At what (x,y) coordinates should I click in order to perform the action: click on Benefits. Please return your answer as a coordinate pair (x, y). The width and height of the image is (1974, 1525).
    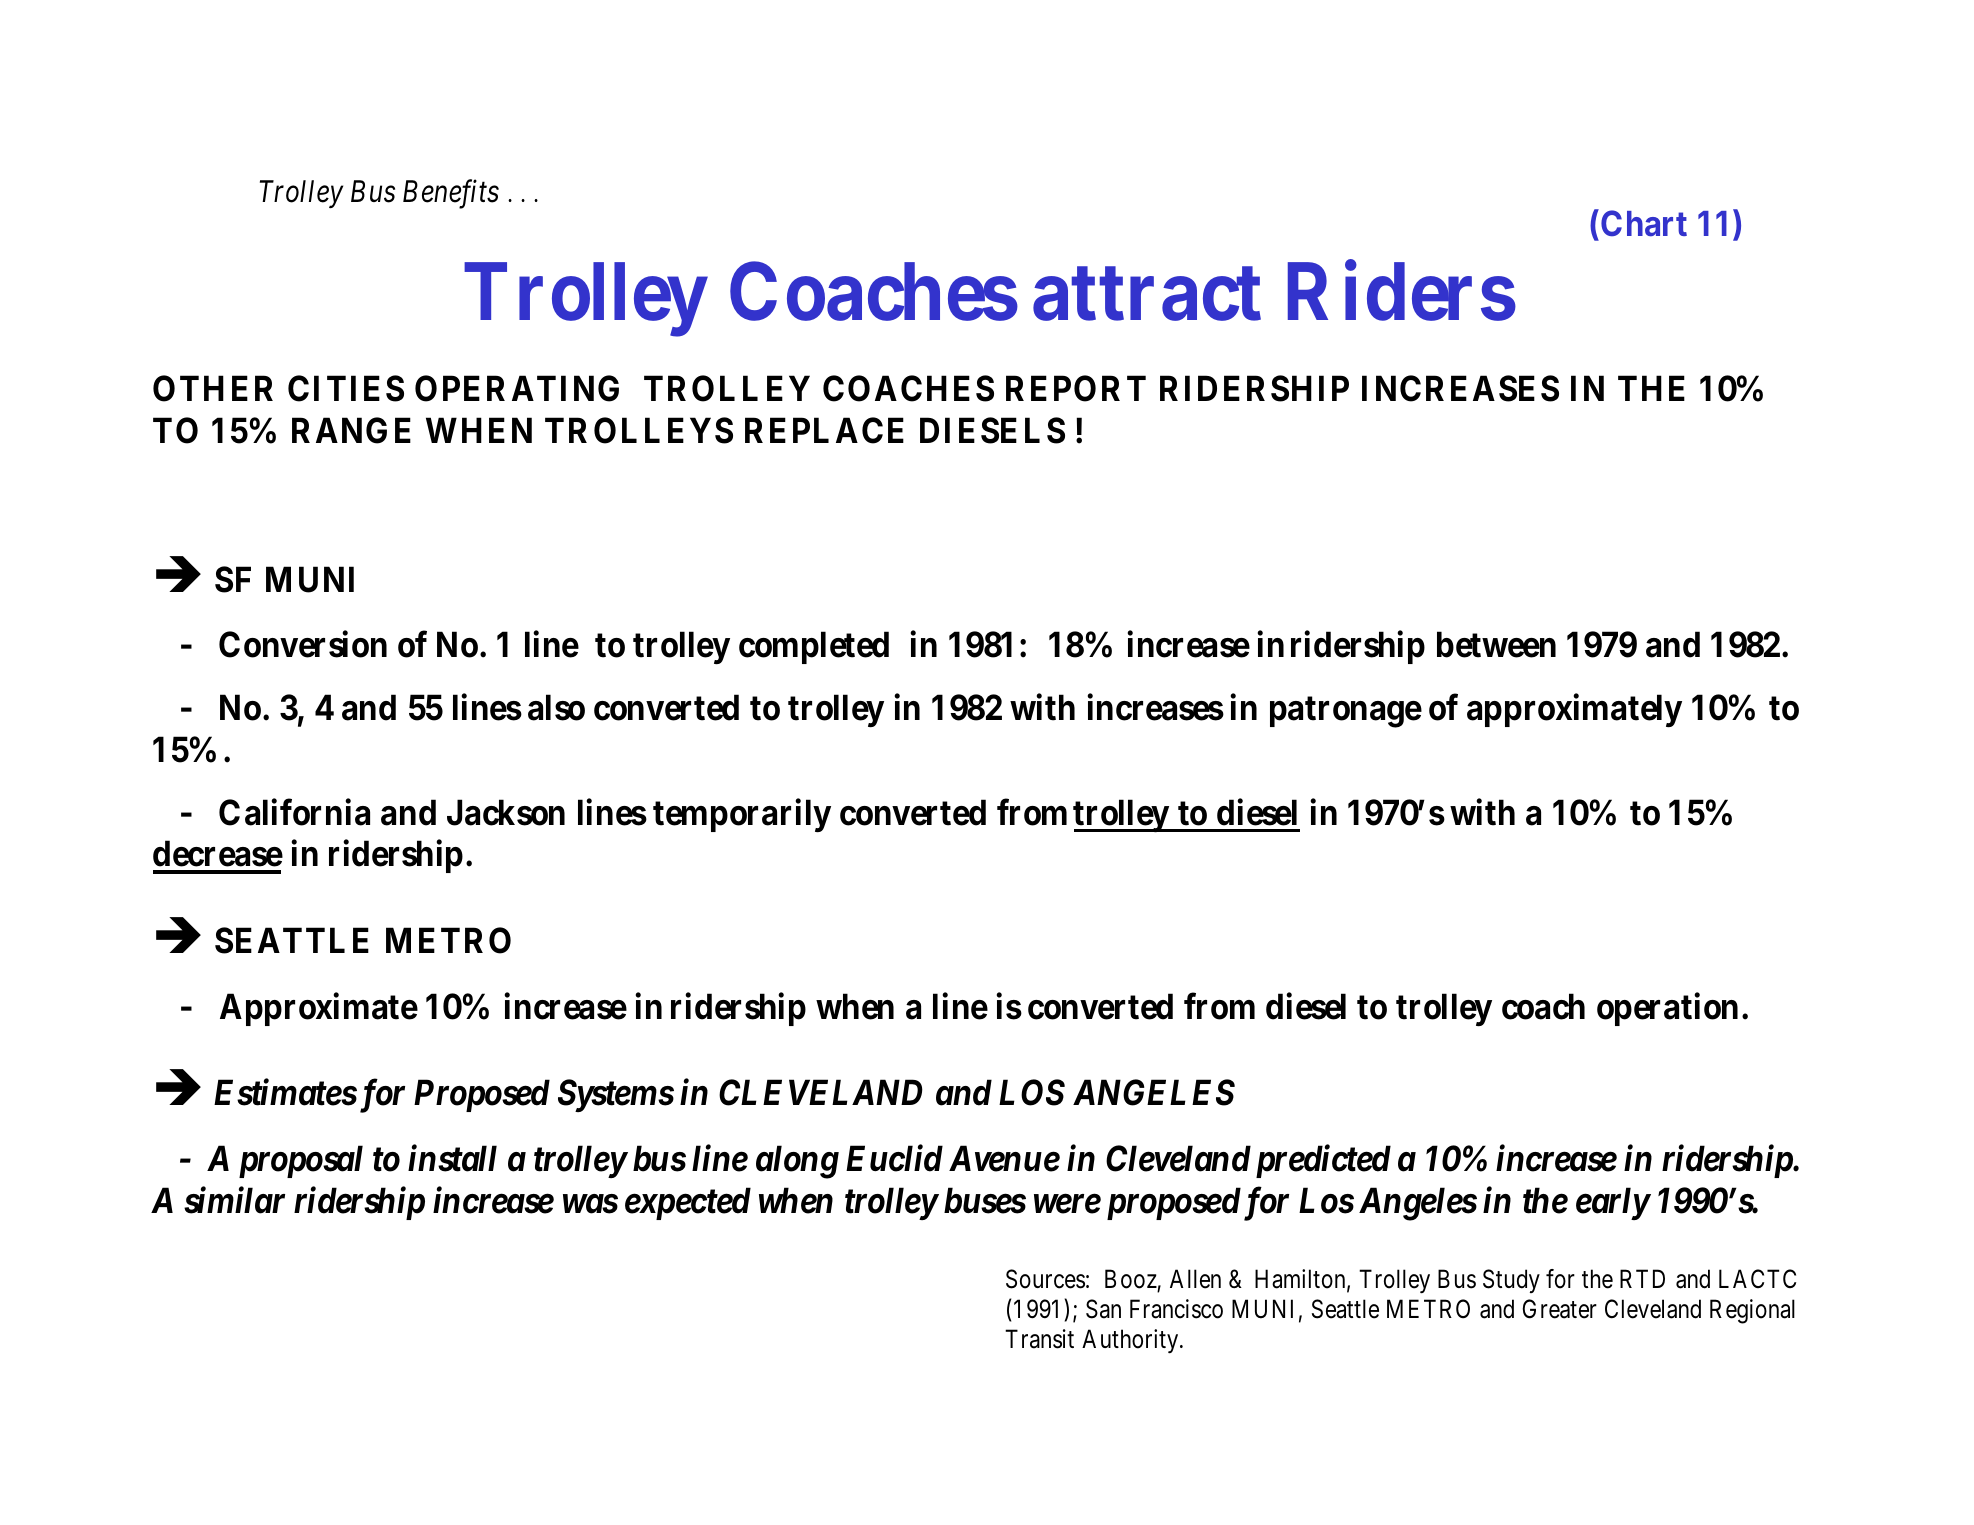
    Looking at the image, I should click on (451, 194).
